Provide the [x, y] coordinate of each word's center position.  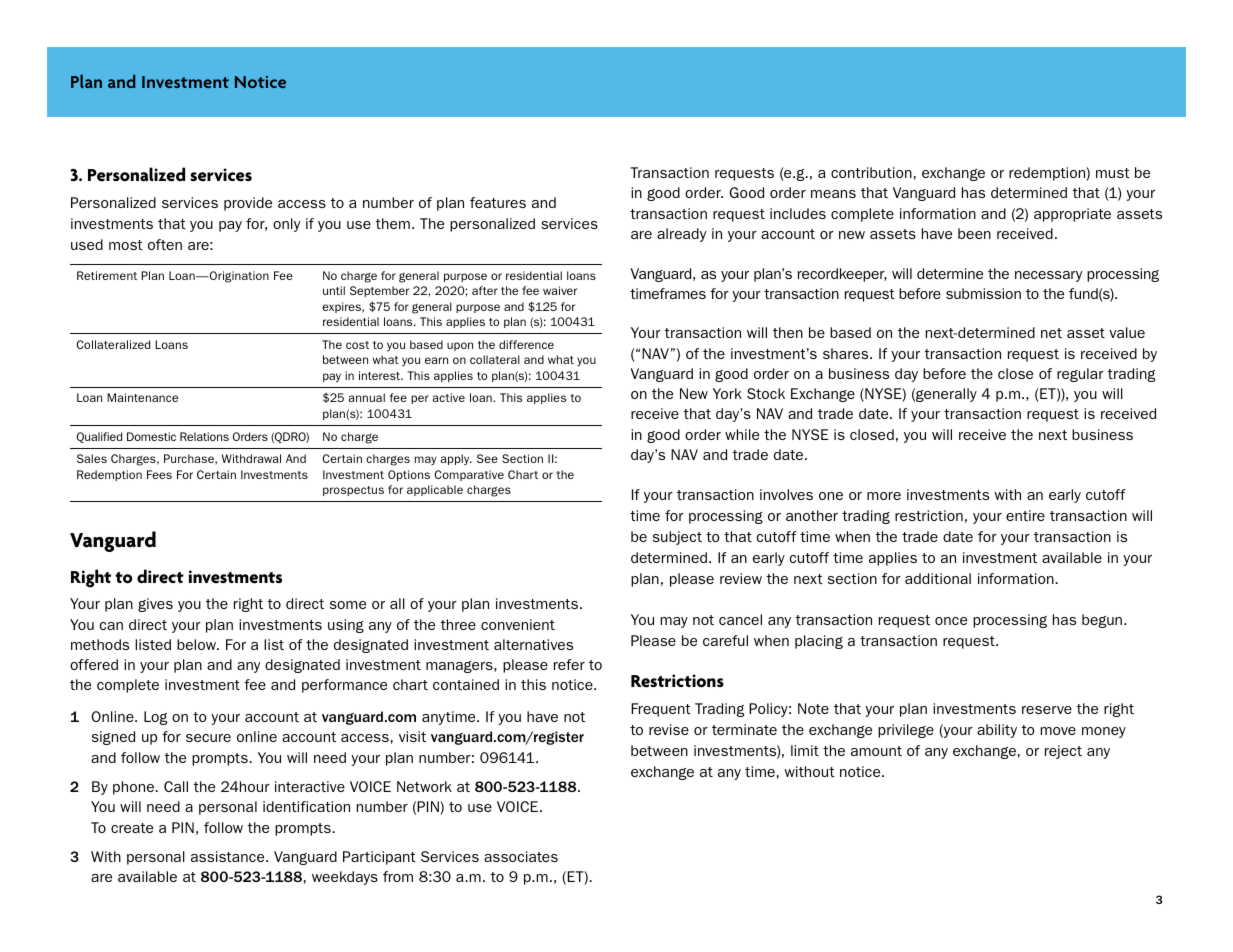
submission [983, 293]
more [884, 496]
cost [357, 345]
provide [248, 204]
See [487, 458]
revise [669, 729]
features [498, 202]
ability [997, 731]
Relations [204, 436]
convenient [518, 624]
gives [155, 605]
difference [526, 344]
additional [938, 578]
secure [208, 738]
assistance [229, 856]
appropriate [1072, 215]
